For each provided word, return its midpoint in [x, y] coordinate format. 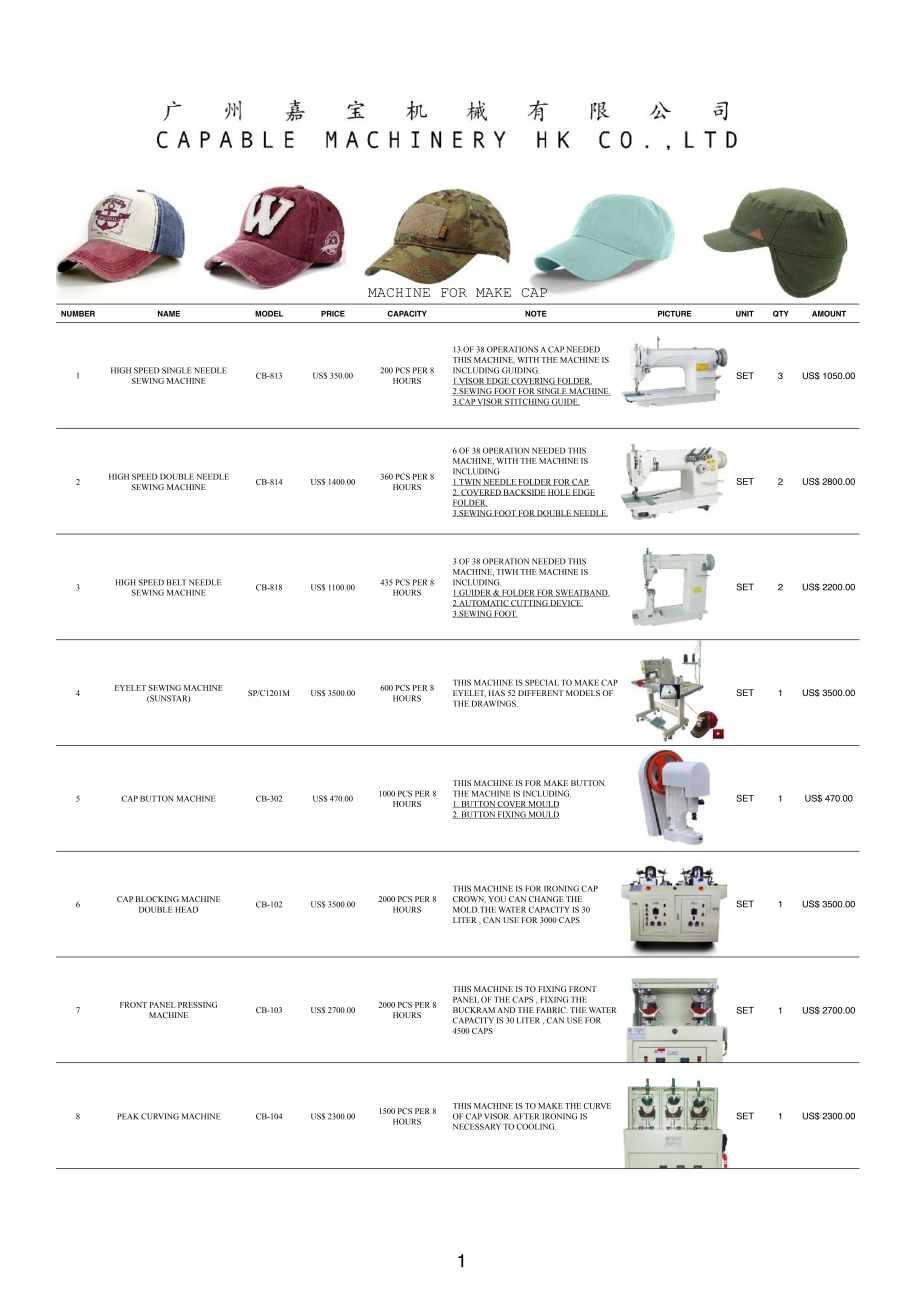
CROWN [469, 899]
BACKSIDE [524, 492]
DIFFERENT [541, 693]
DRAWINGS [495, 703]
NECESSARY [477, 1126]
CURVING [160, 1116]
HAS [497, 693]
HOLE [559, 492]
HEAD [186, 909]
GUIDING [521, 370]
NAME [169, 314]
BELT [177, 582]
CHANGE [546, 899]
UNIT [745, 314]
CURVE [597, 1106]
